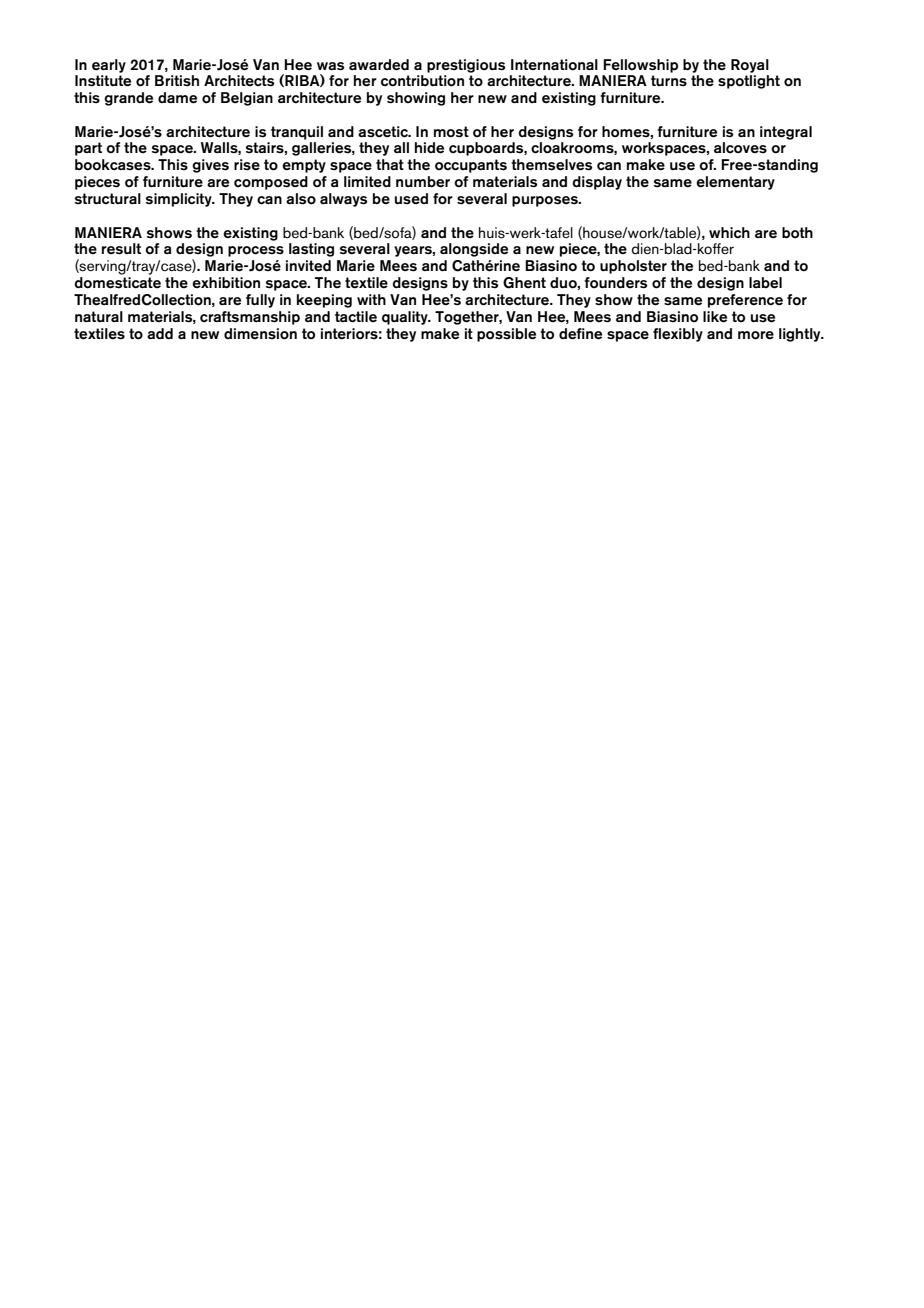  Describe the element at coordinates (160, 333) in the screenshot. I see `add` at that location.
